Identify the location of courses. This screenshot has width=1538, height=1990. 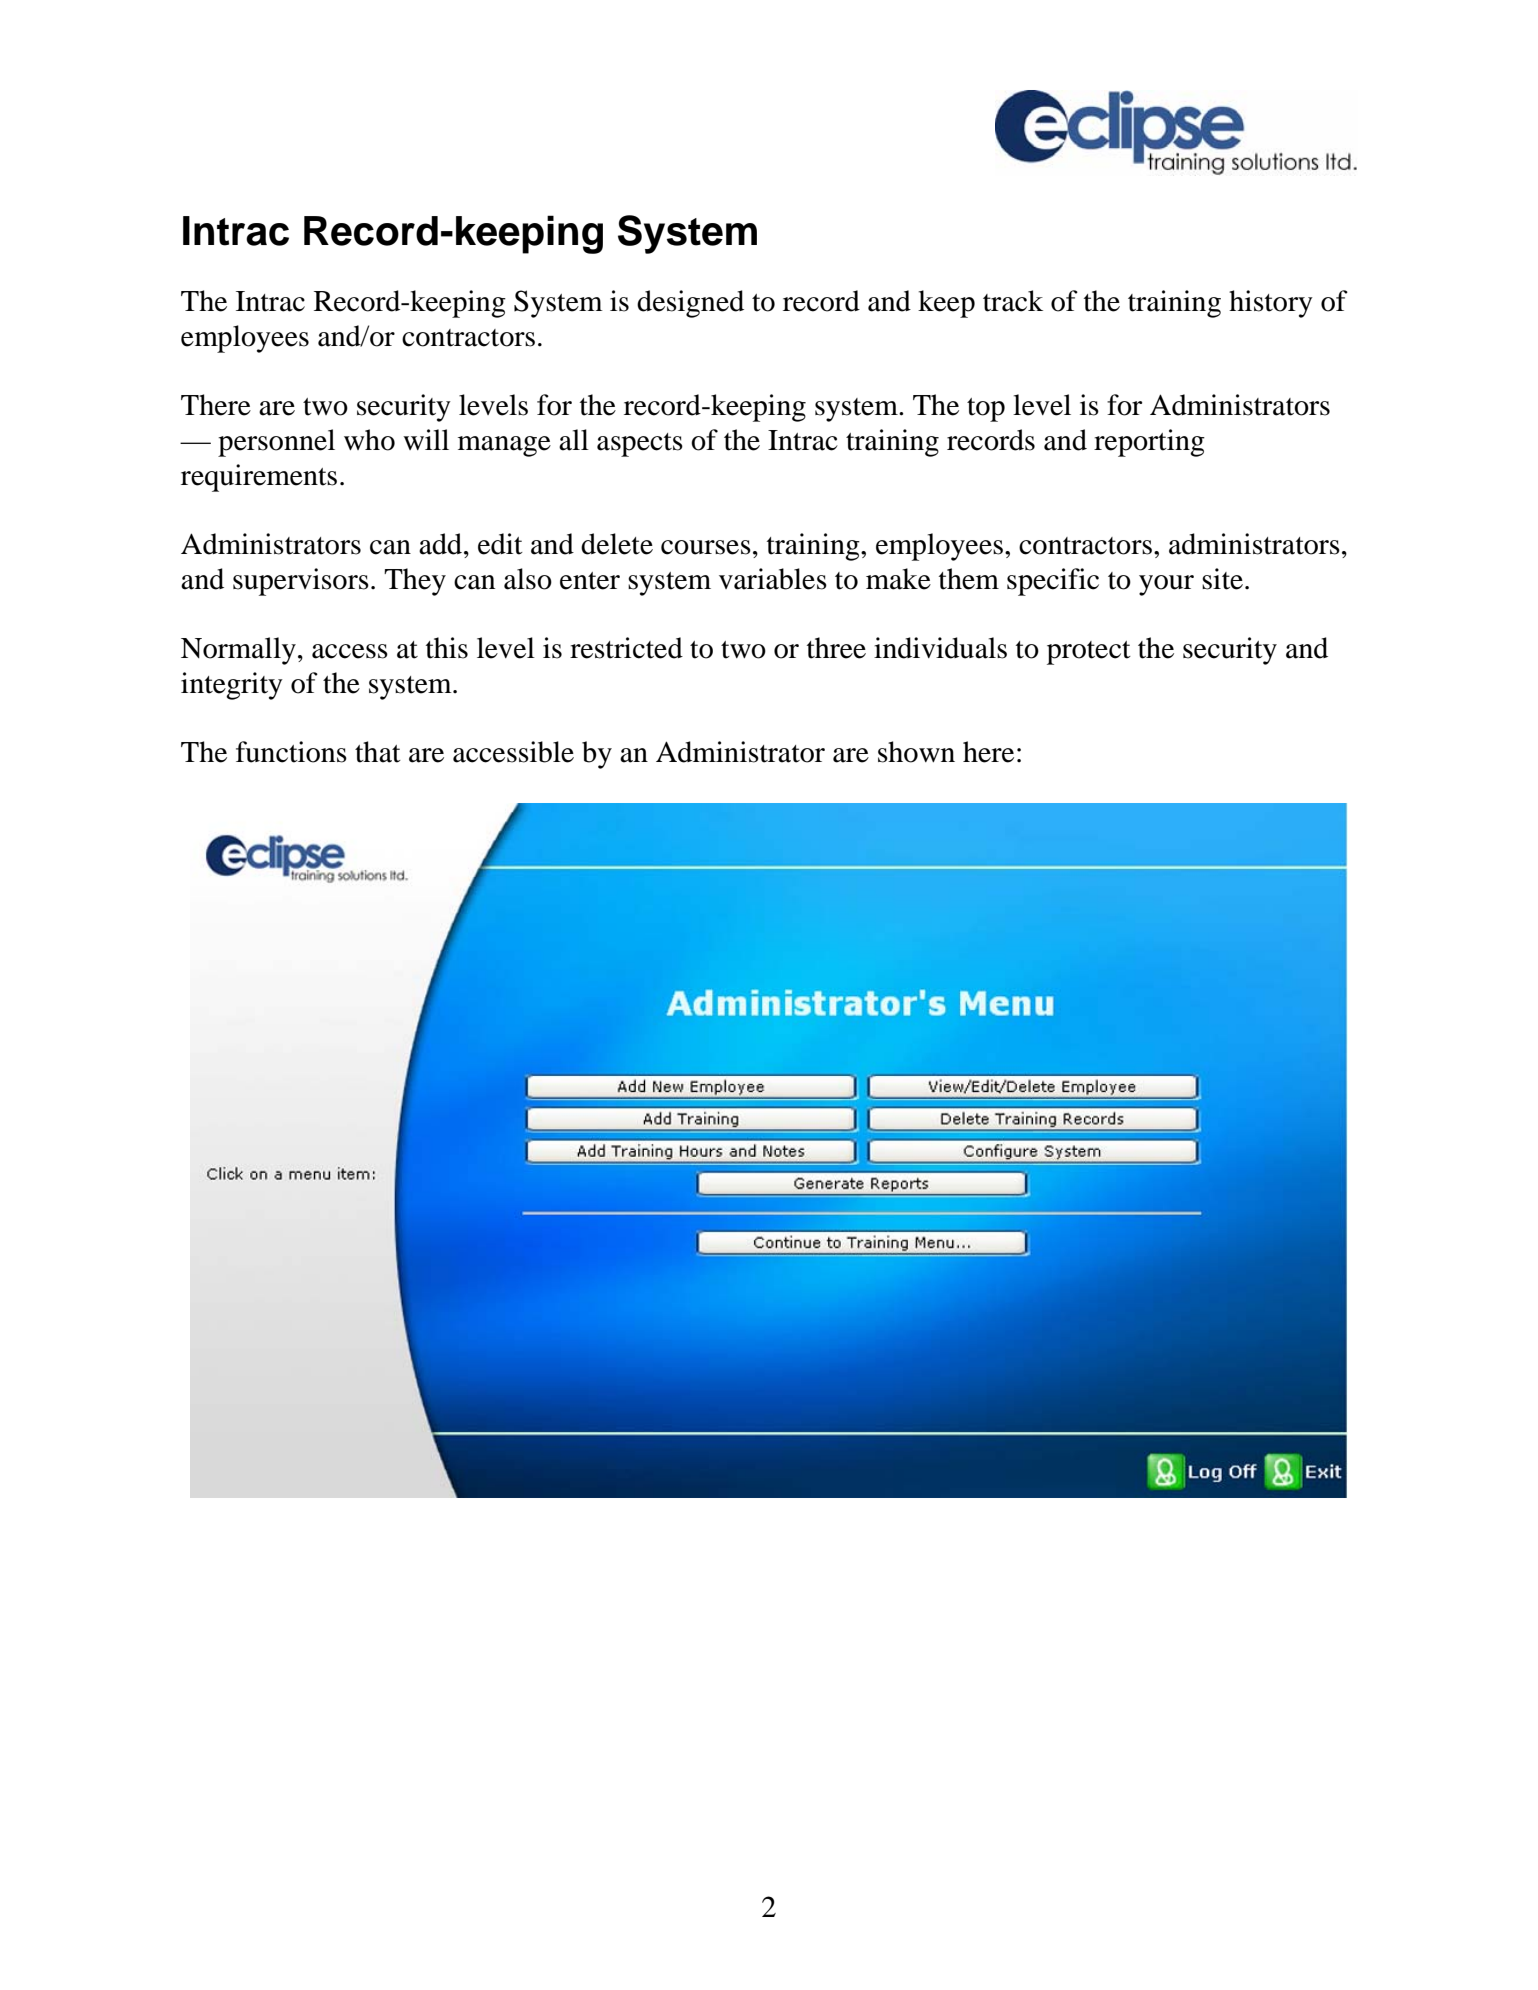
(706, 547).
